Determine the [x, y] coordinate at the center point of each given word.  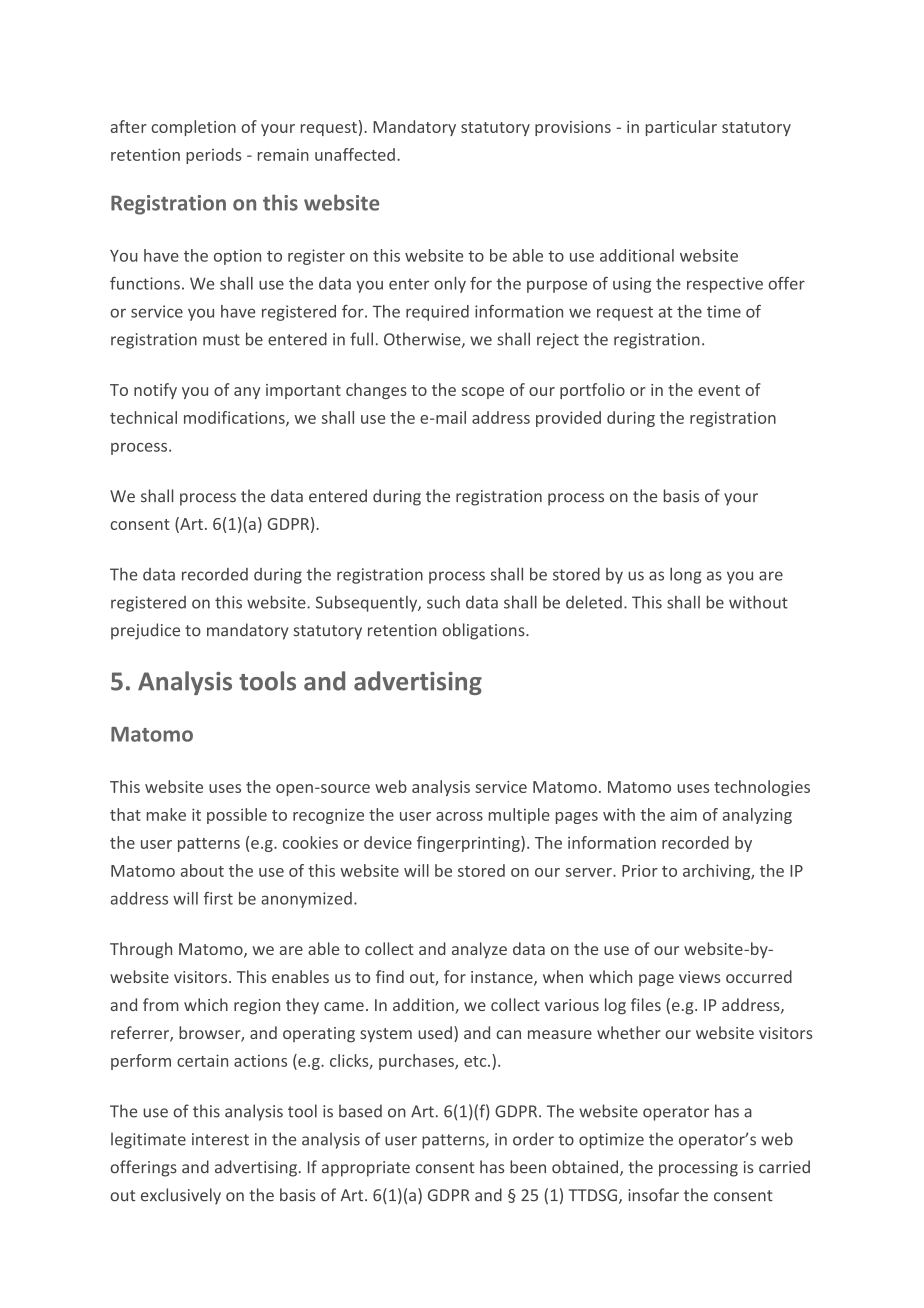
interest [220, 1139]
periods [213, 156]
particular [681, 128]
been [528, 1167]
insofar [653, 1195]
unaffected [355, 154]
